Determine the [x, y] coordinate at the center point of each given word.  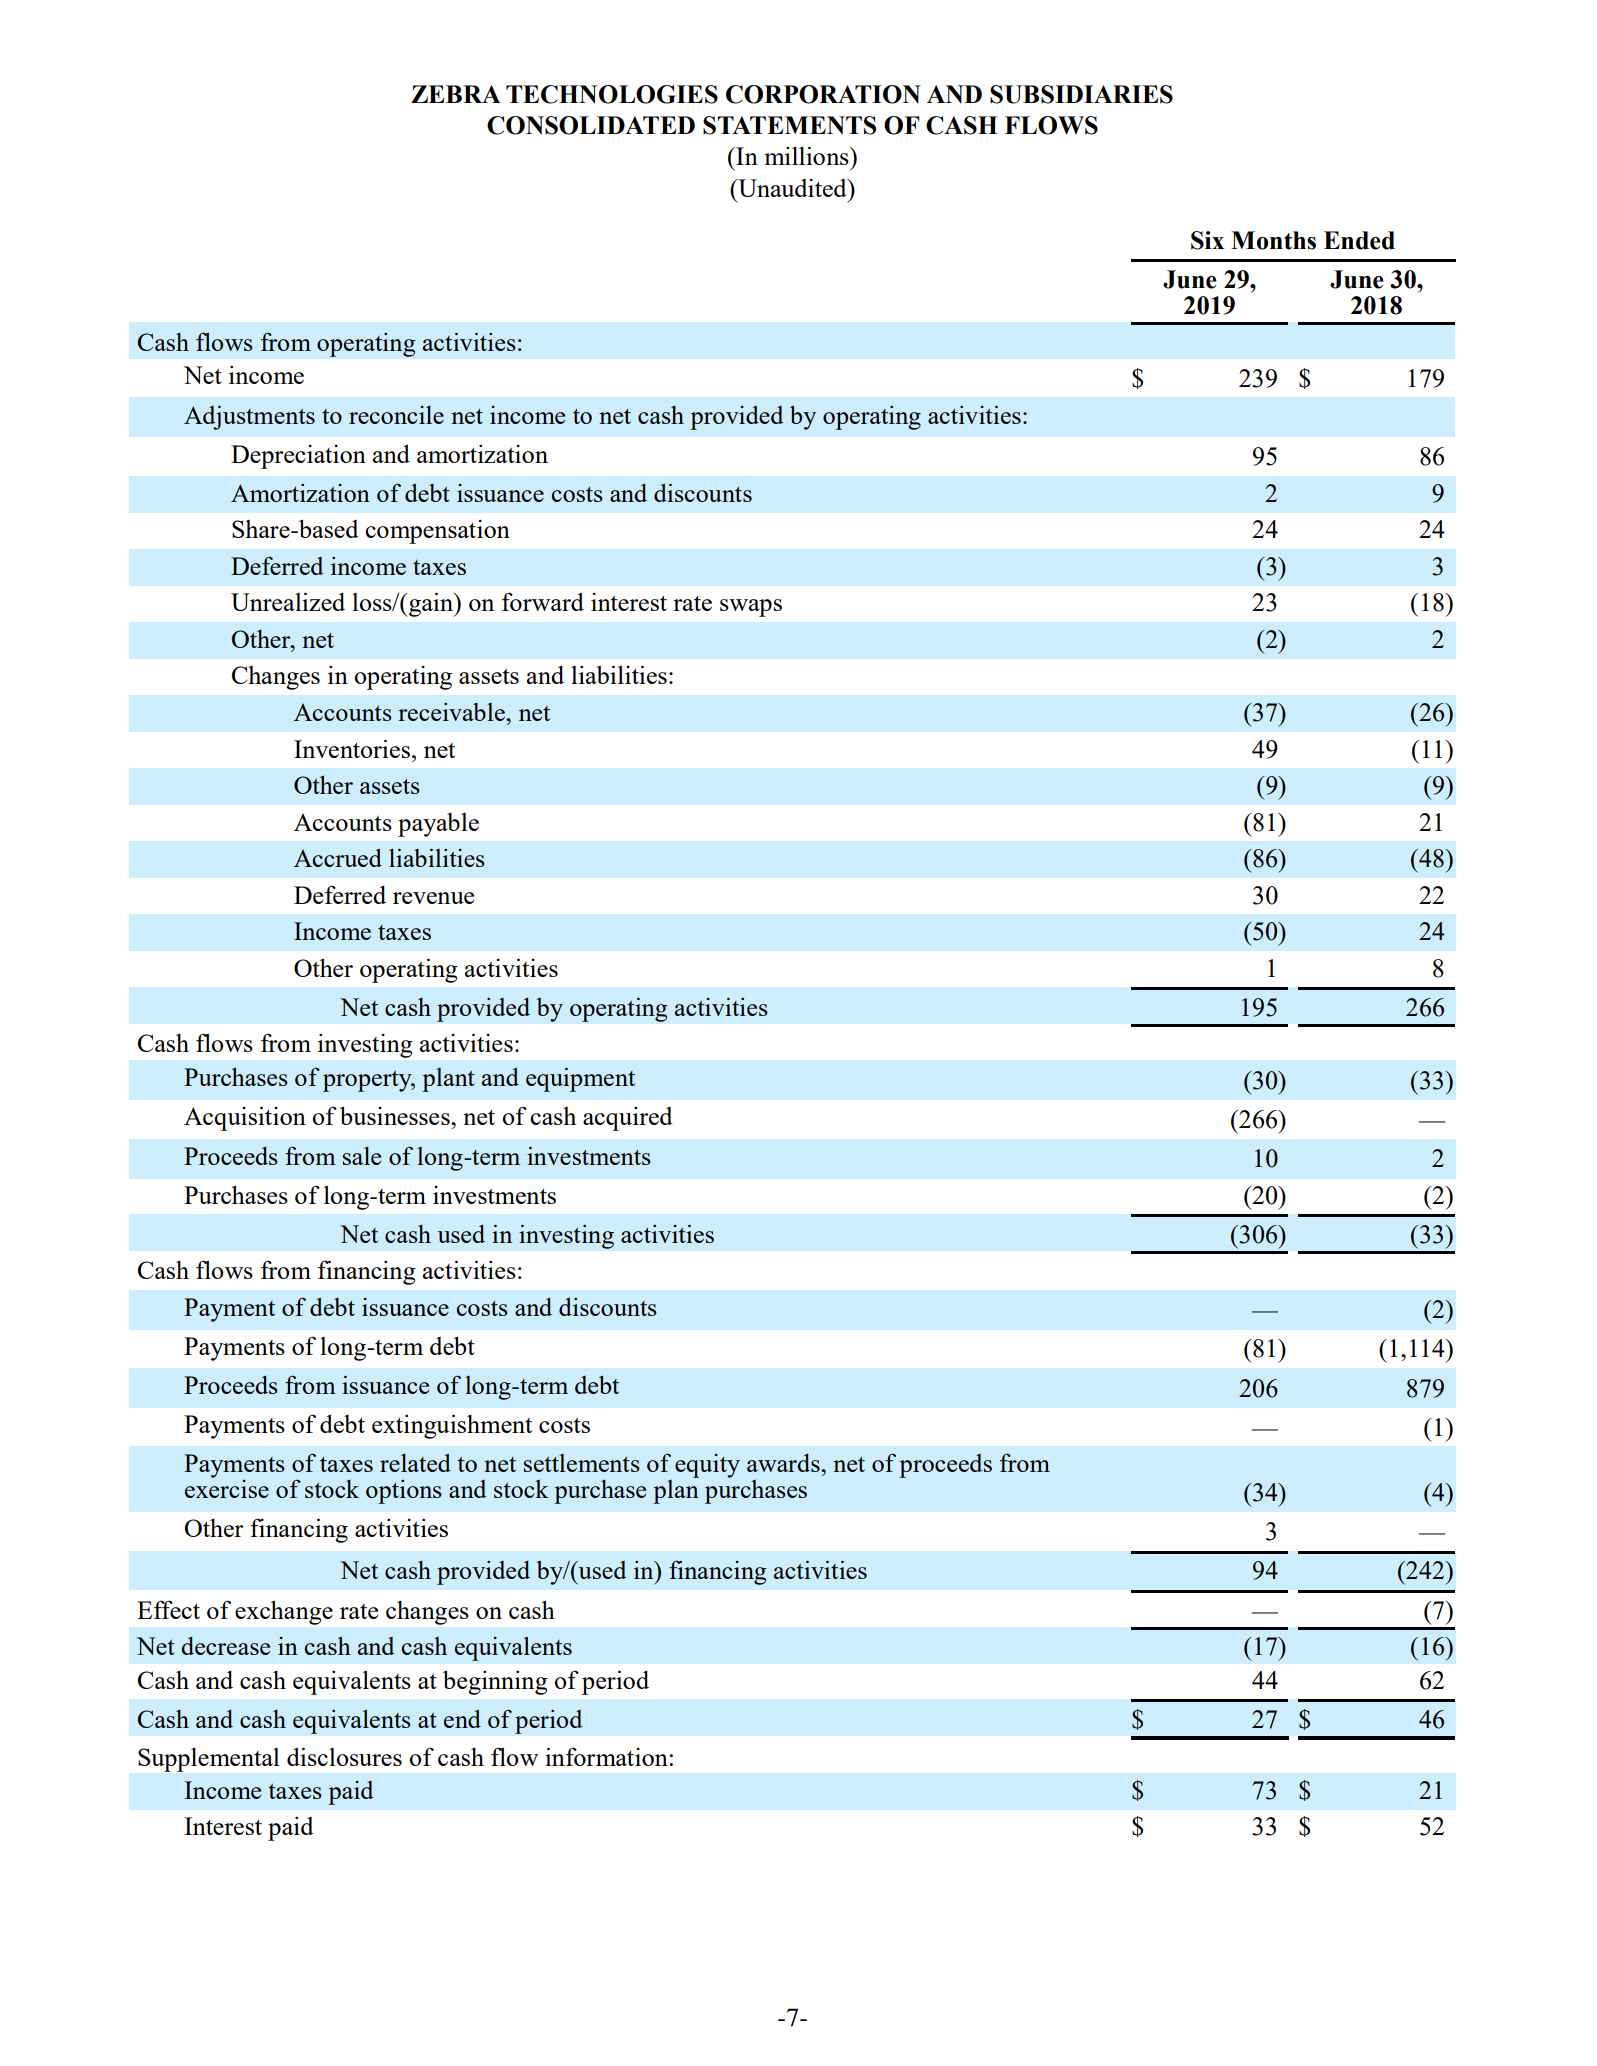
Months [1273, 240]
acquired [628, 1118]
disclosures [344, 1756]
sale [362, 1156]
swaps [751, 608]
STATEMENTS [789, 125]
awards [784, 1463]
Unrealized [288, 601]
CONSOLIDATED [591, 125]
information [606, 1756]
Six [1207, 240]
